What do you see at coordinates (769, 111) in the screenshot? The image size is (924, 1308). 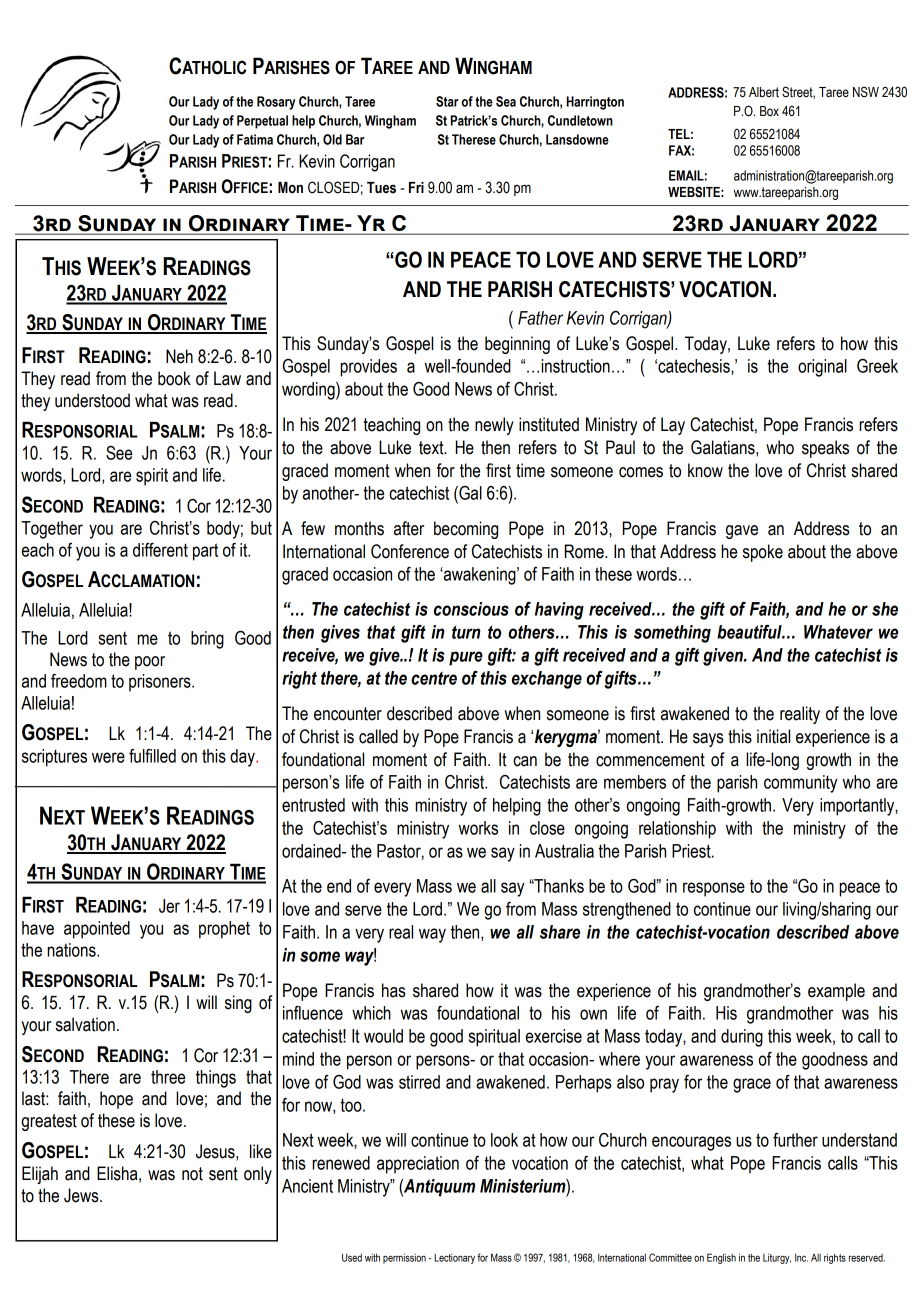 I see `Box` at bounding box center [769, 111].
